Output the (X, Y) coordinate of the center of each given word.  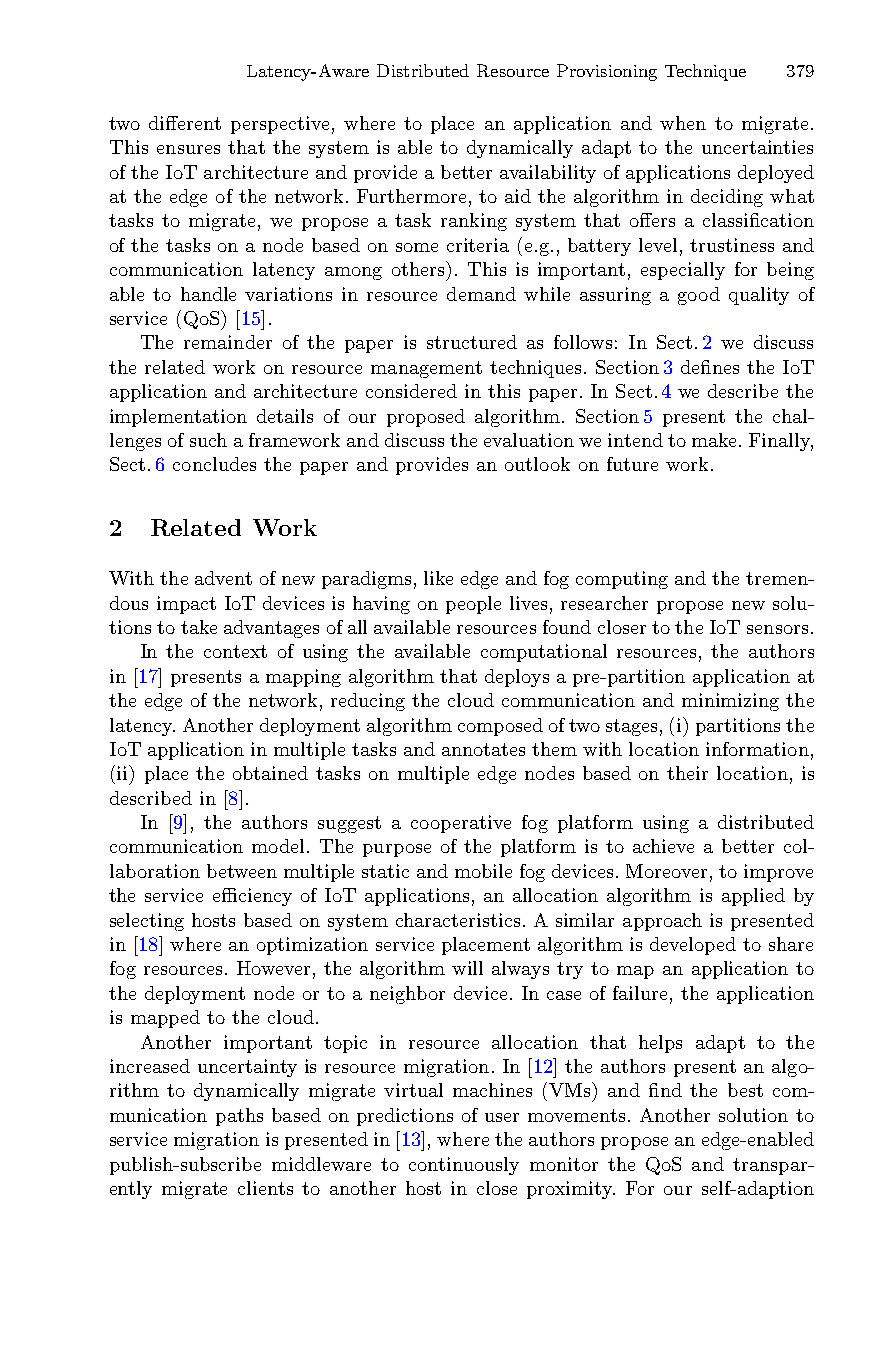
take (199, 627)
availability (548, 174)
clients (265, 1188)
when (683, 123)
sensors (777, 629)
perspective (280, 125)
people (473, 605)
